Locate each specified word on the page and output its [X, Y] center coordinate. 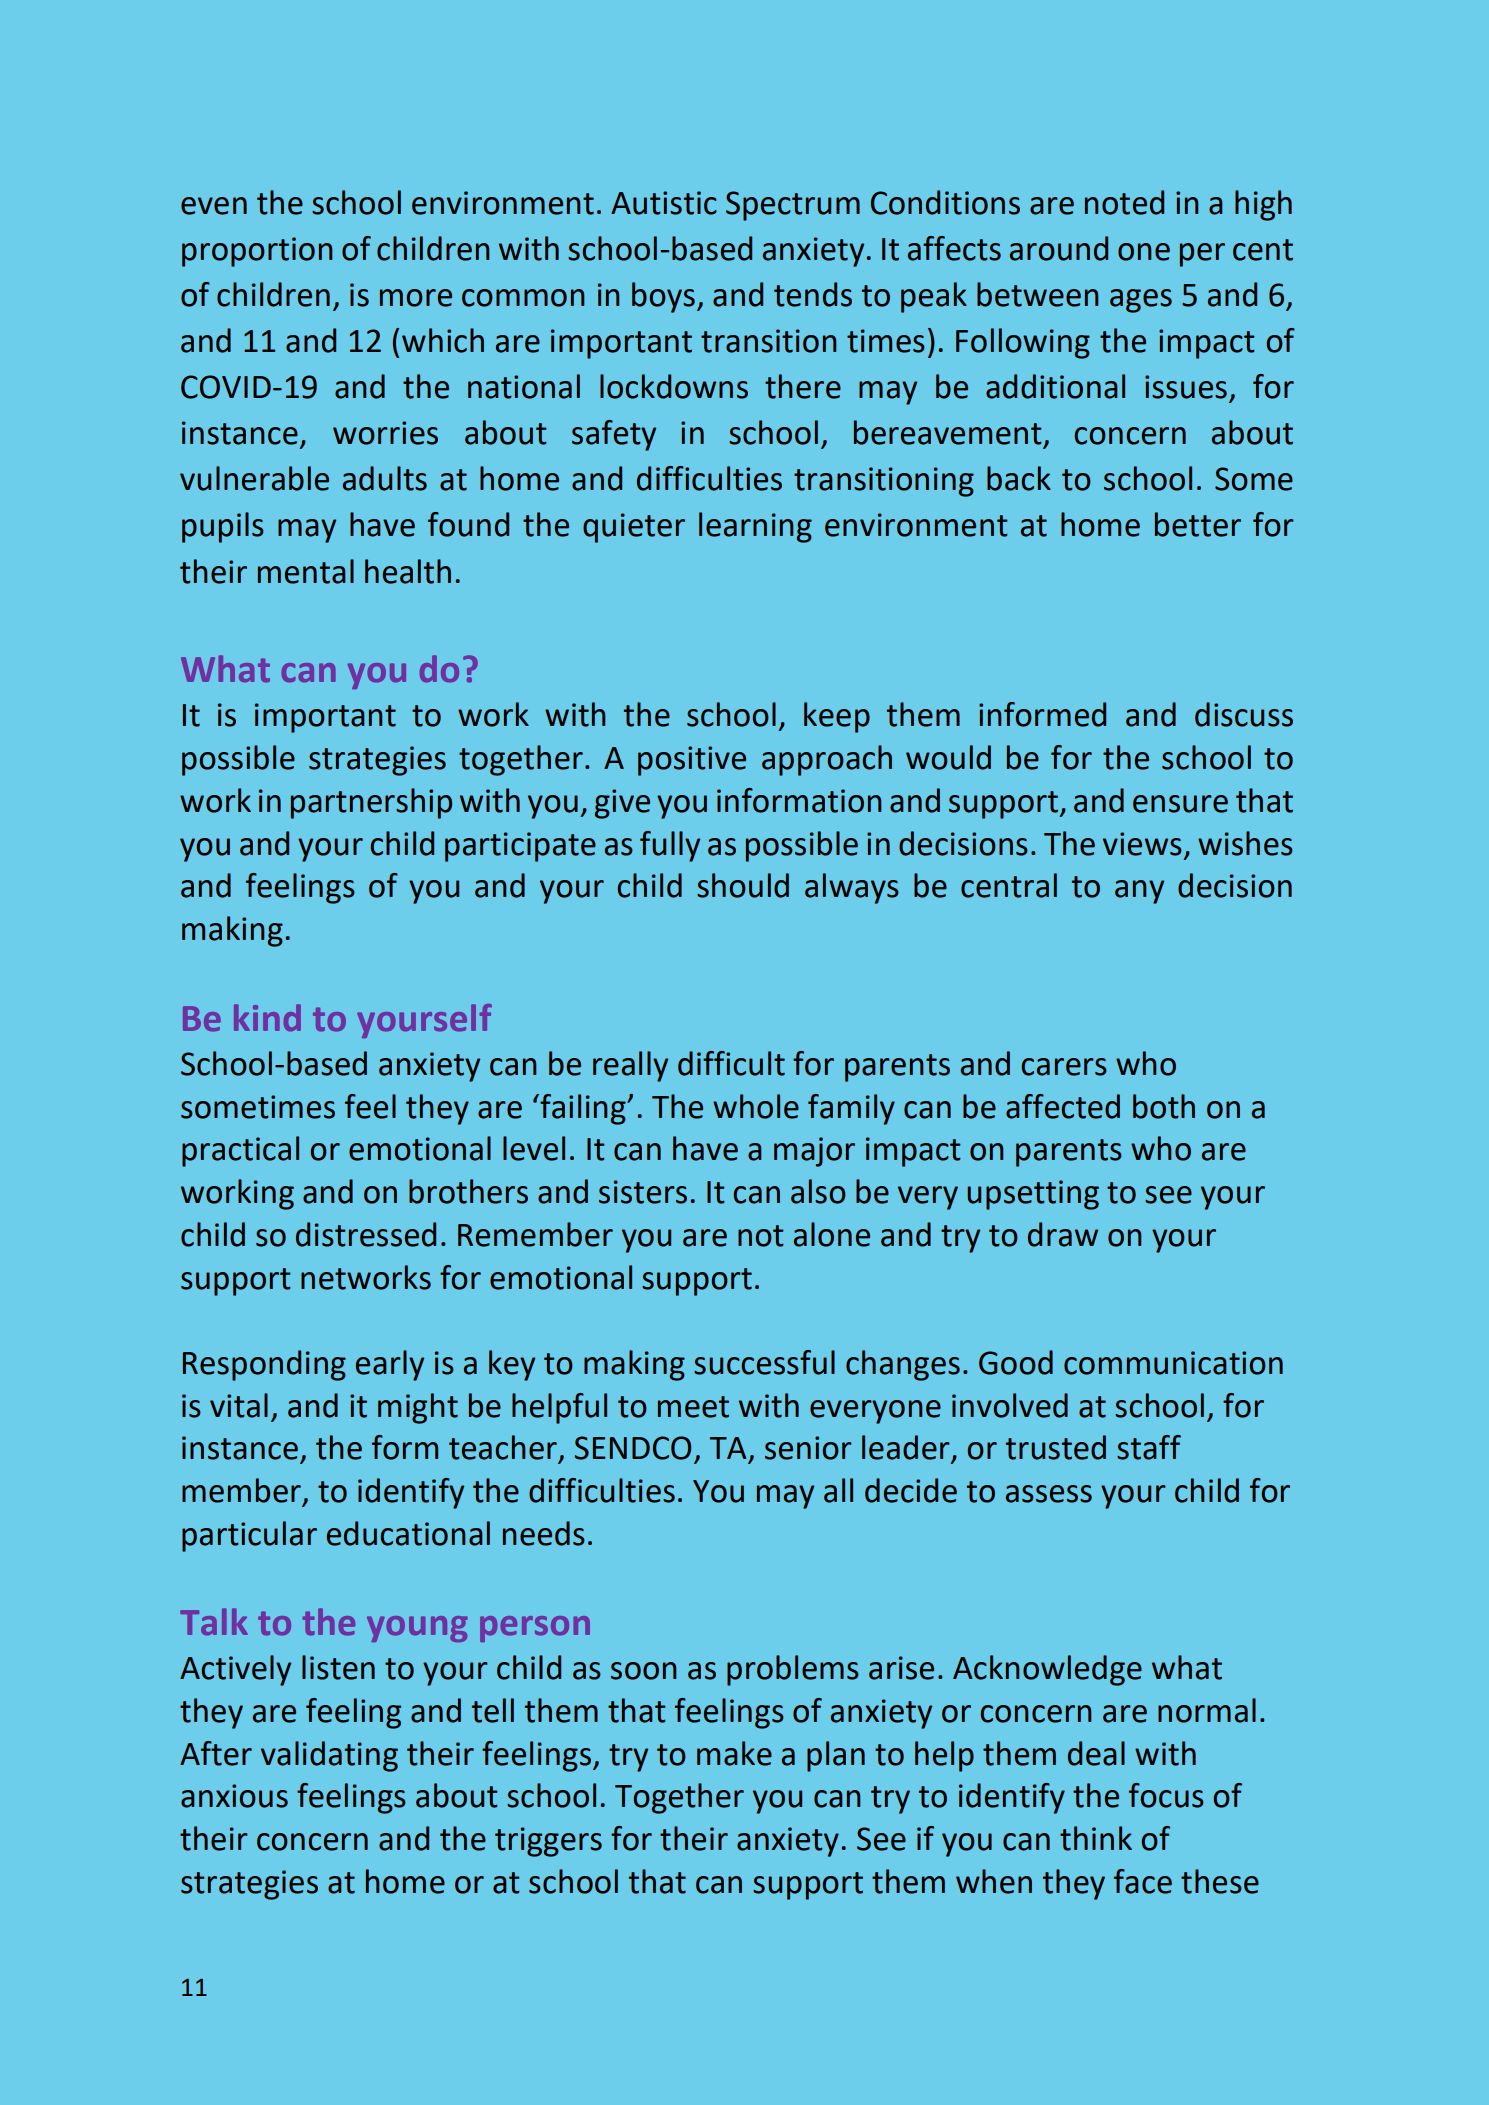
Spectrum [793, 206]
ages [1141, 301]
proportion [257, 252]
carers [1064, 1067]
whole [756, 1106]
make [734, 1753]
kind [267, 1018]
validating [329, 1756]
